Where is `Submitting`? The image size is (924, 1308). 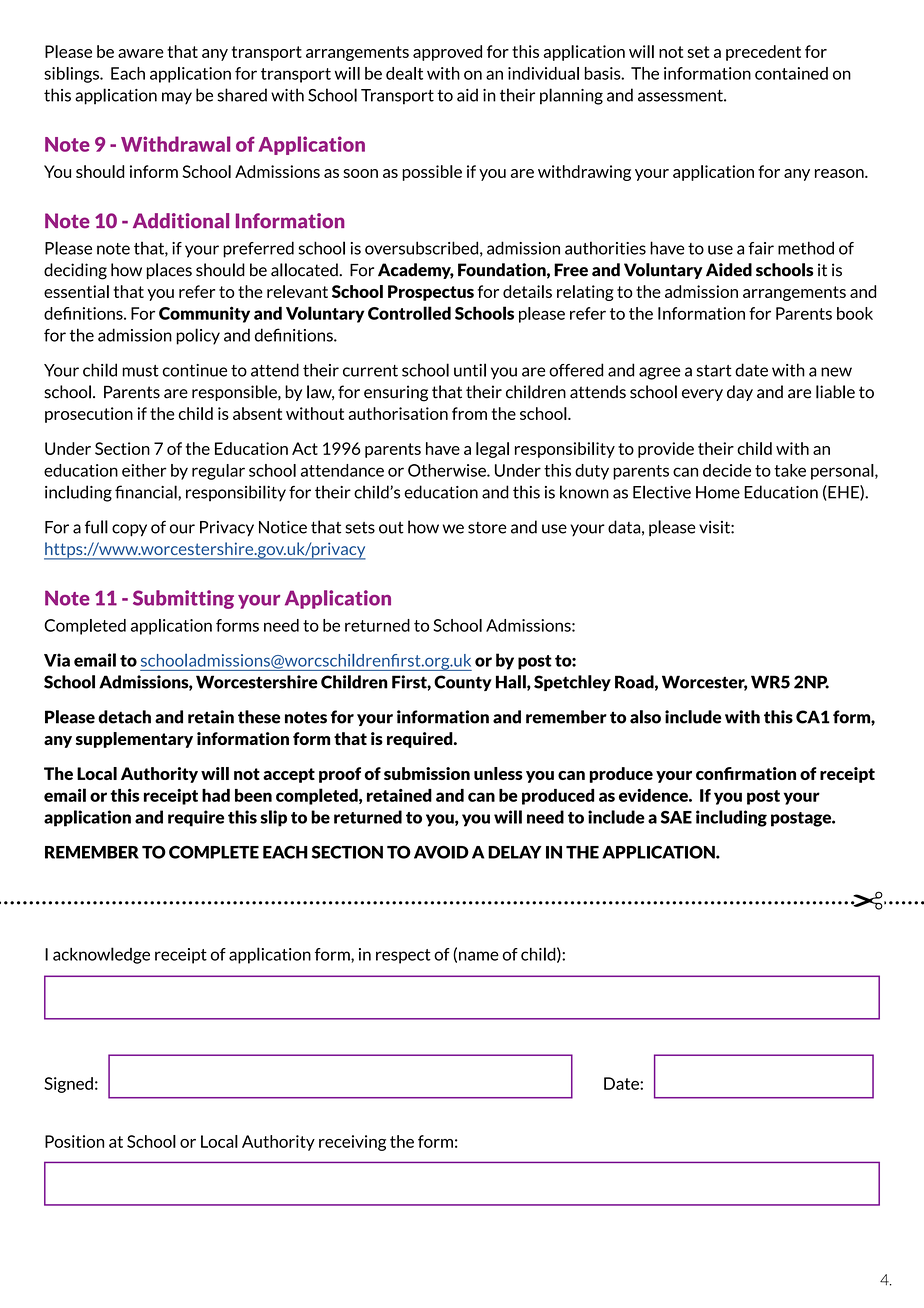
Submitting is located at coordinates (183, 599).
